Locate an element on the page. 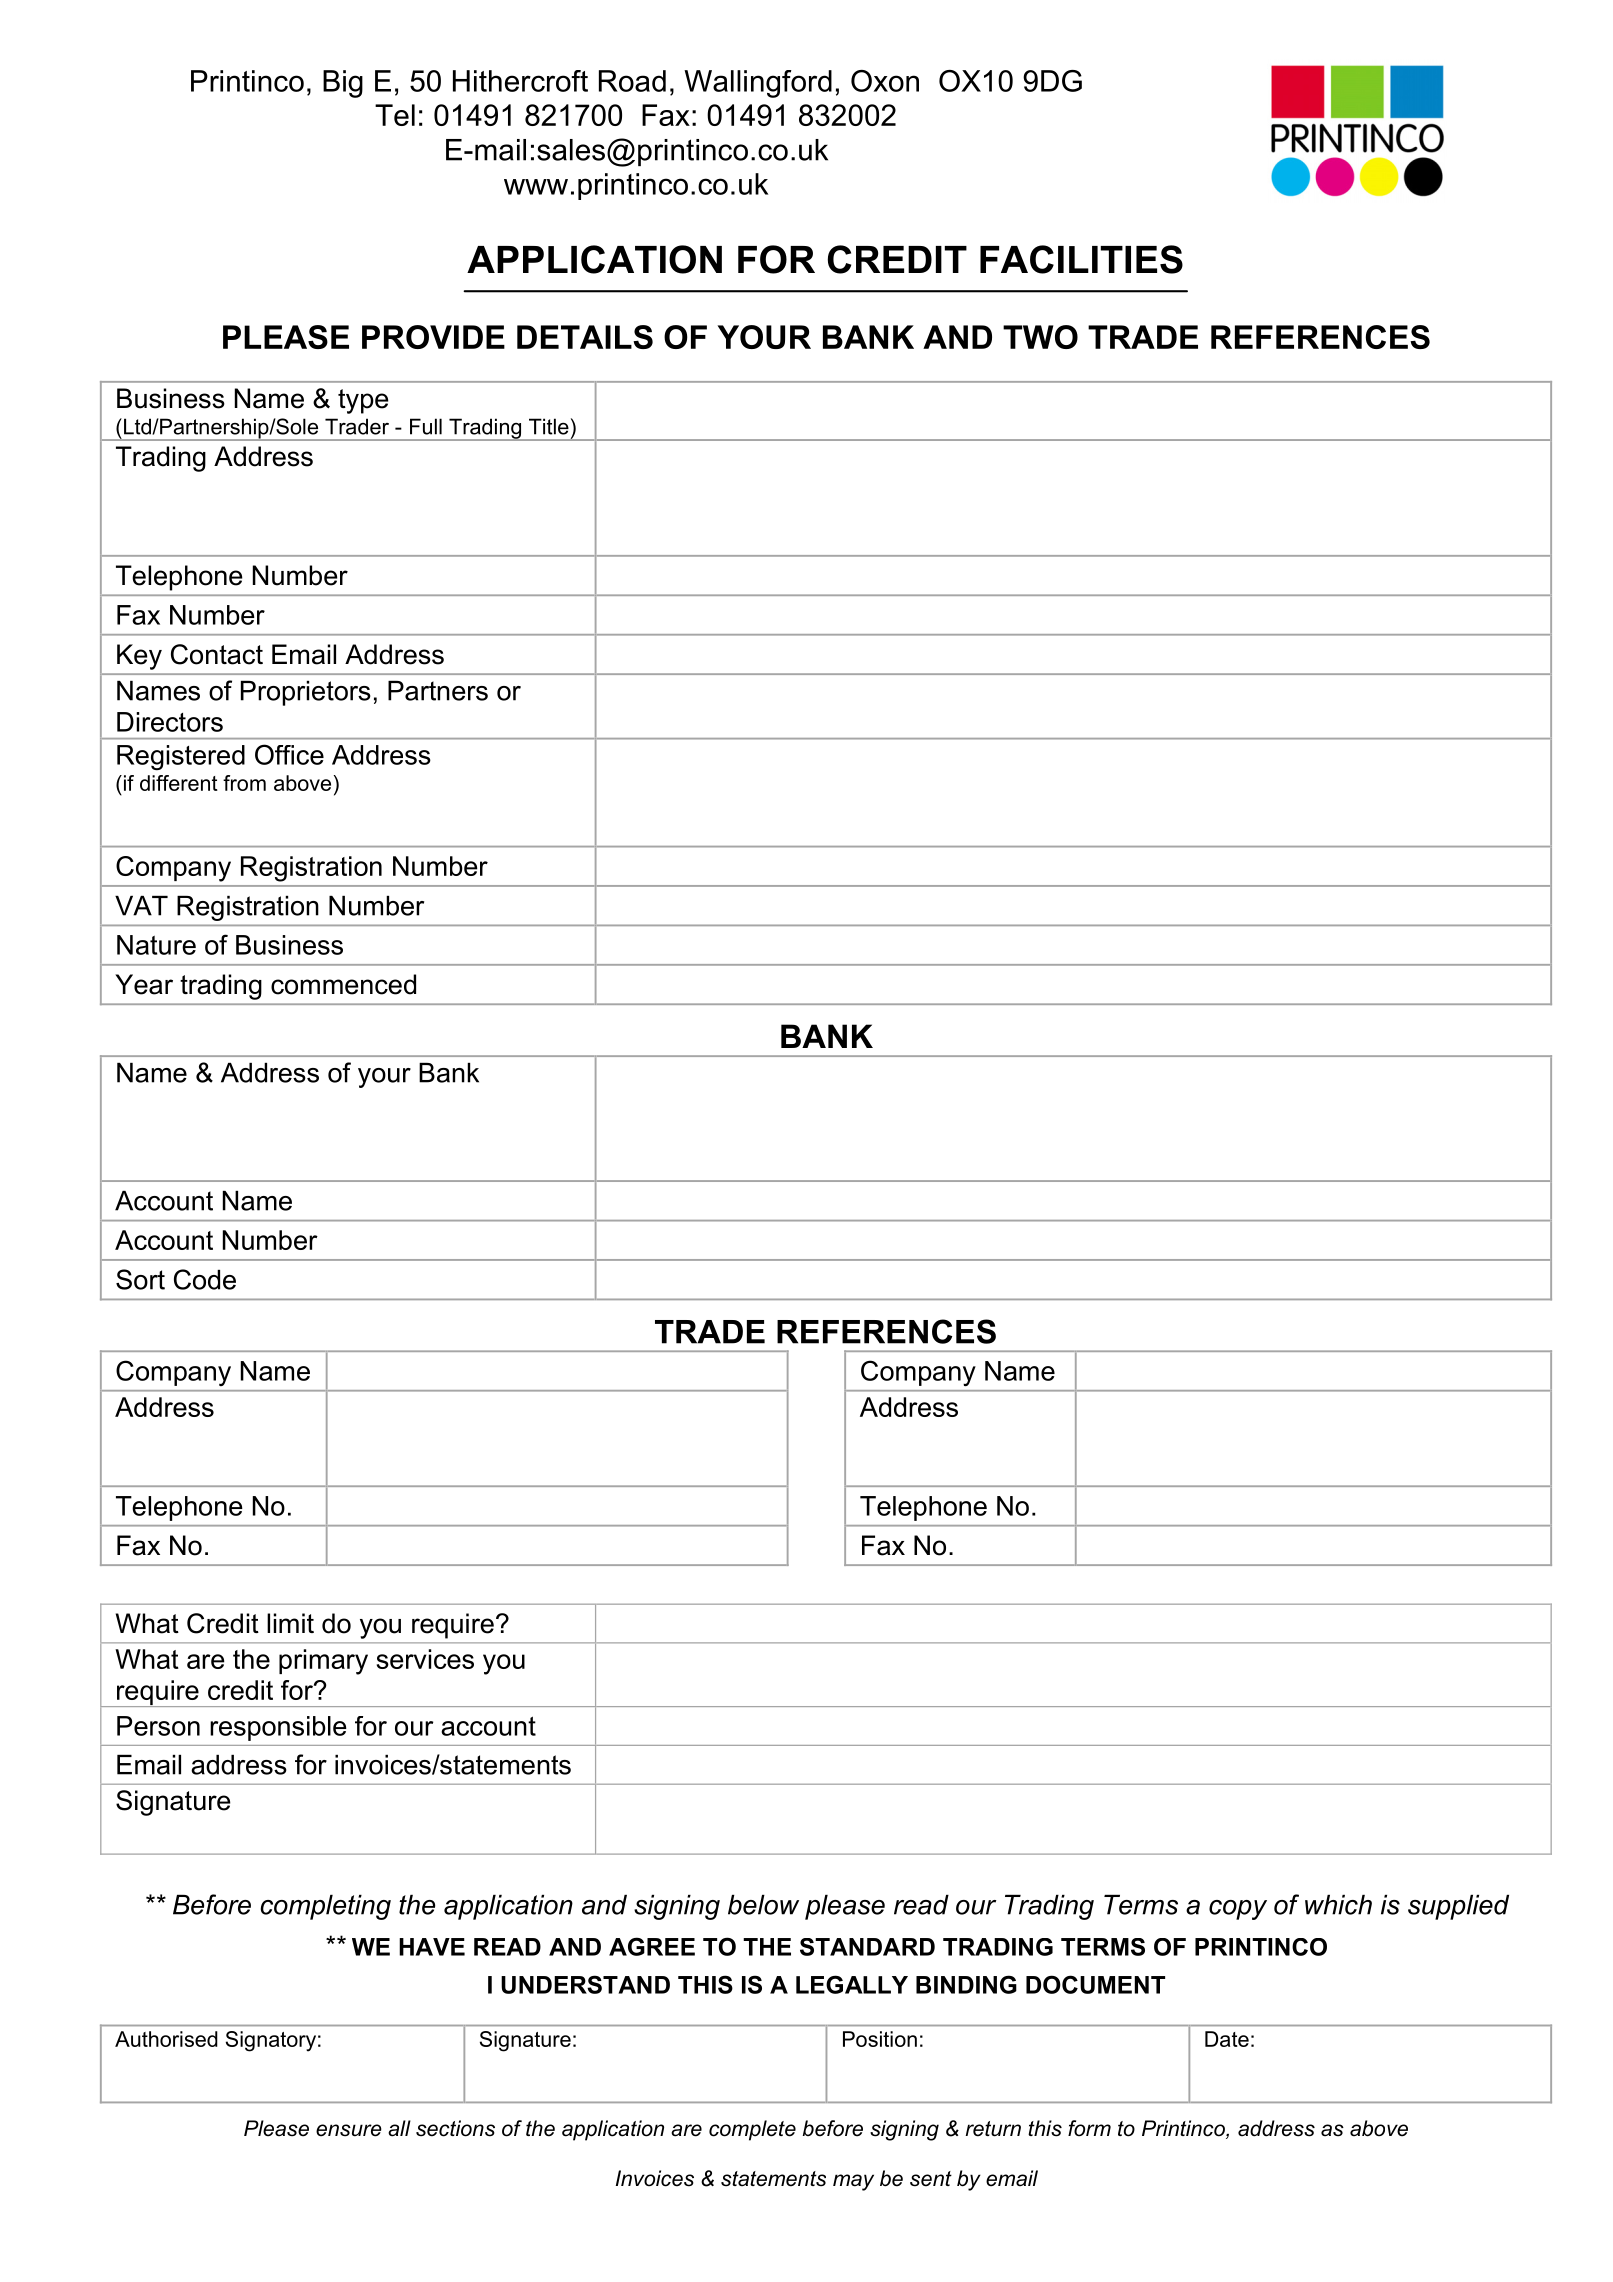 The image size is (1613, 2282). TWO is located at coordinates (1040, 337).
